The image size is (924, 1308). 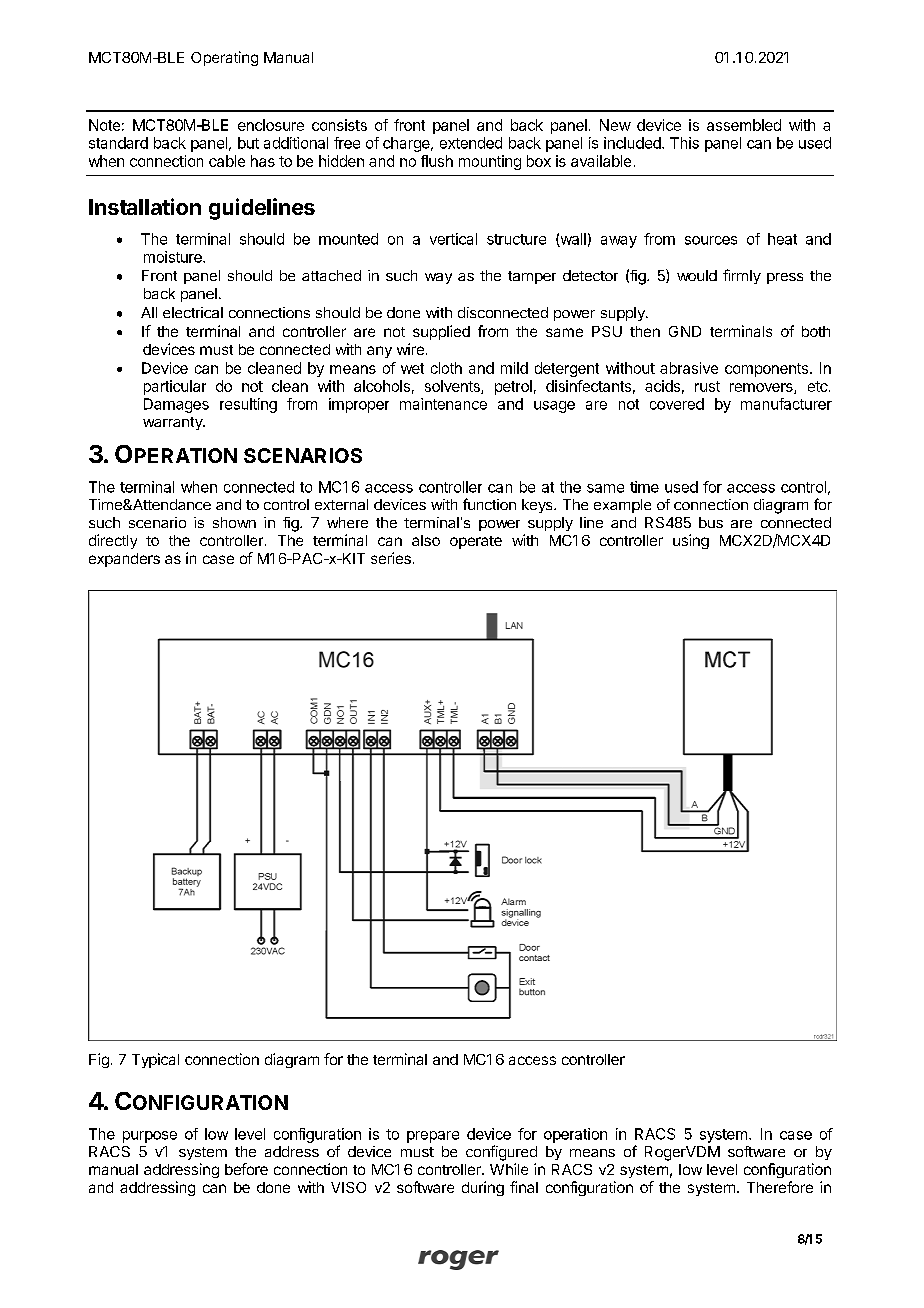 I want to click on Operating, so click(x=224, y=58).
